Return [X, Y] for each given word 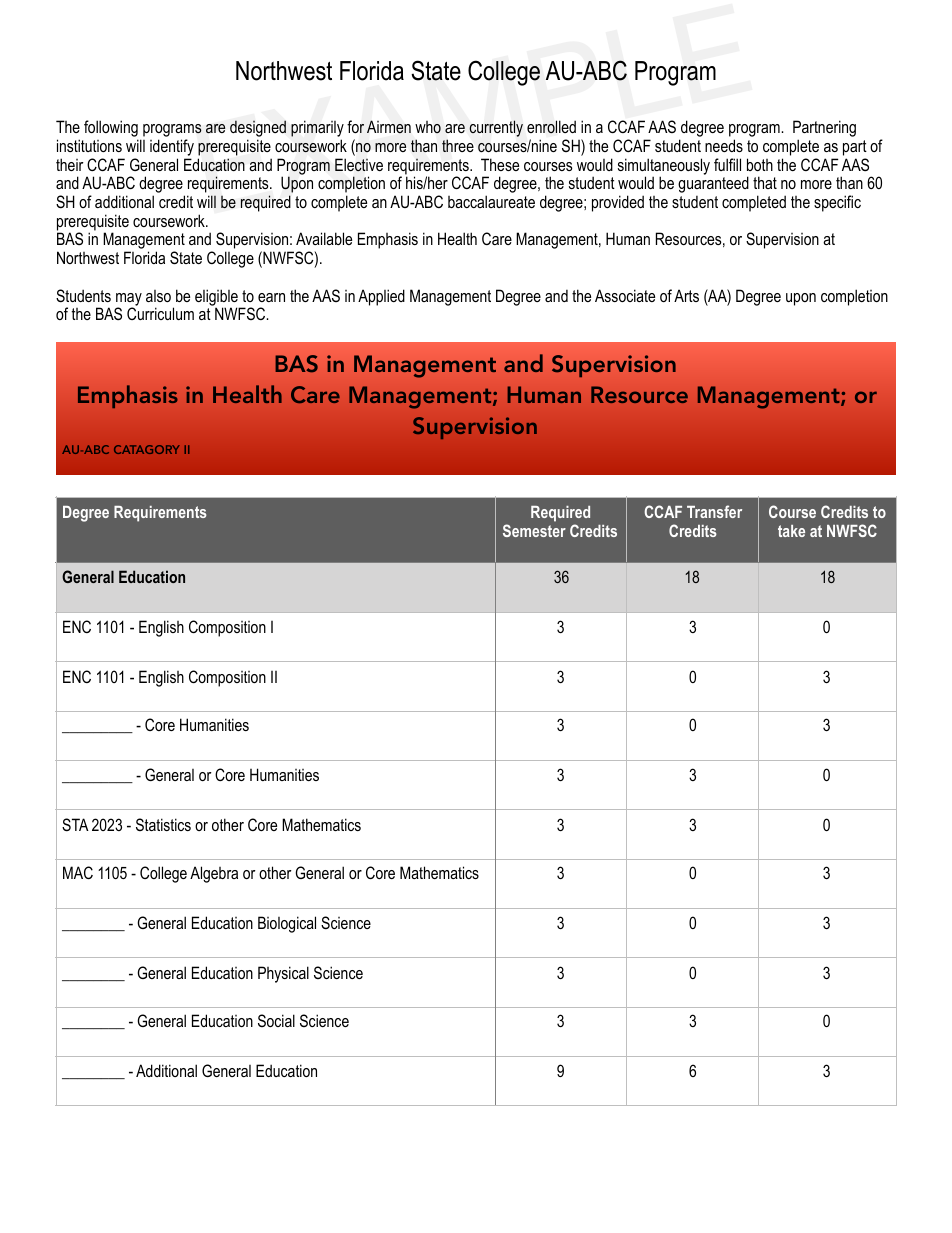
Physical [283, 974]
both [760, 164]
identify [172, 149]
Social [276, 1020]
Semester [534, 530]
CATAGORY [147, 449]
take [791, 531]
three [458, 145]
